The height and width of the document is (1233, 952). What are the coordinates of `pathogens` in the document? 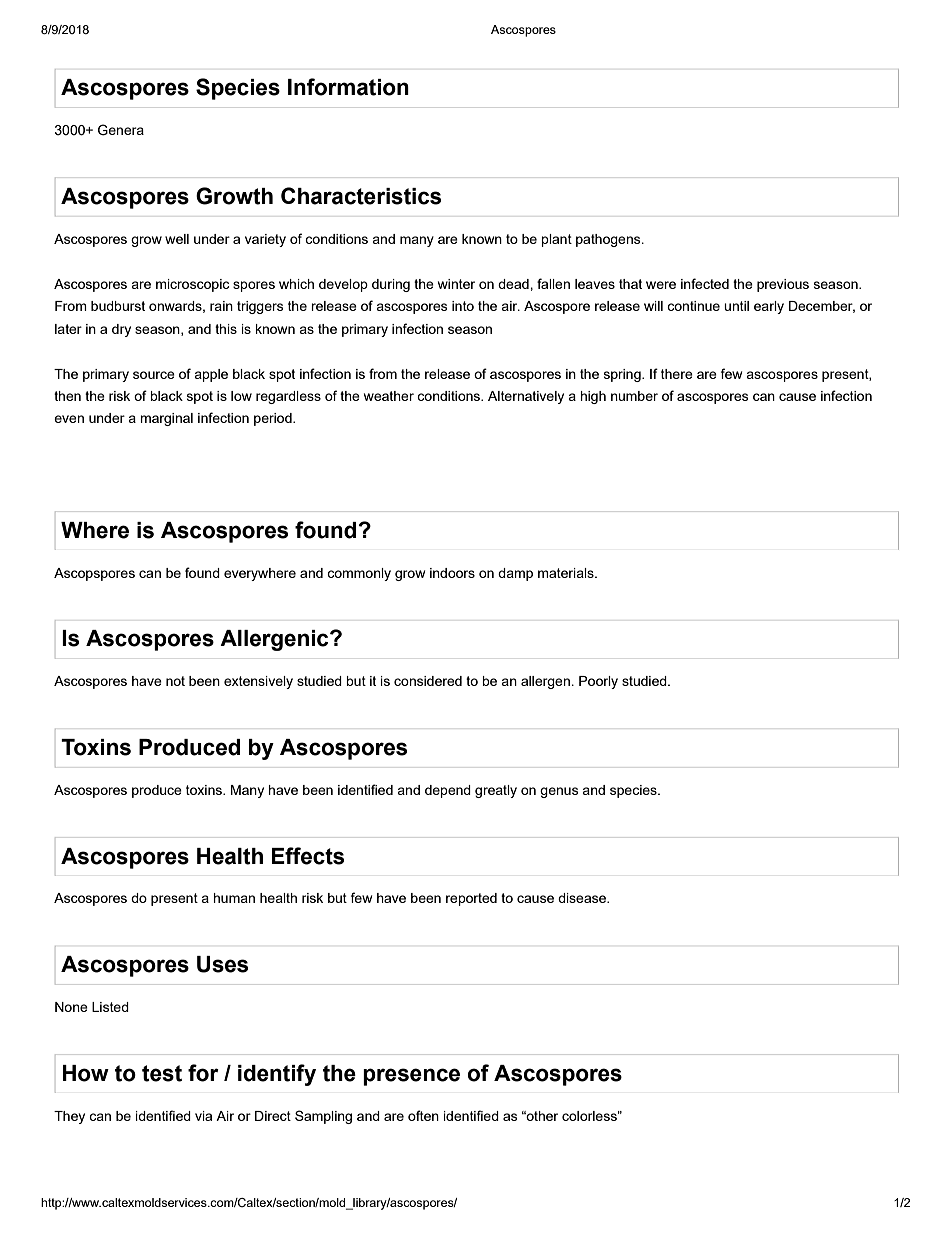 It's located at (609, 240).
